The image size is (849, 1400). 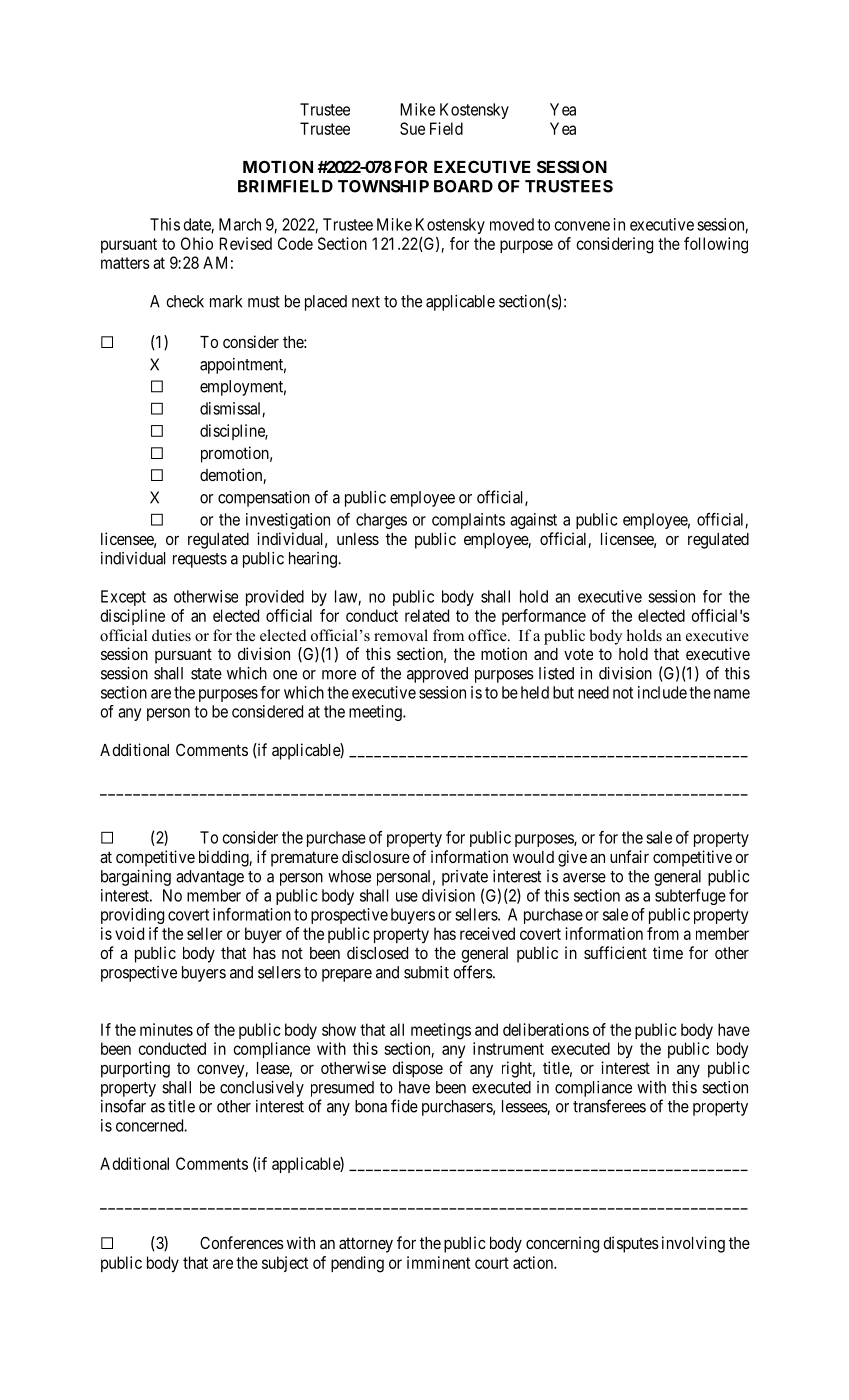 I want to click on against, so click(x=533, y=521).
